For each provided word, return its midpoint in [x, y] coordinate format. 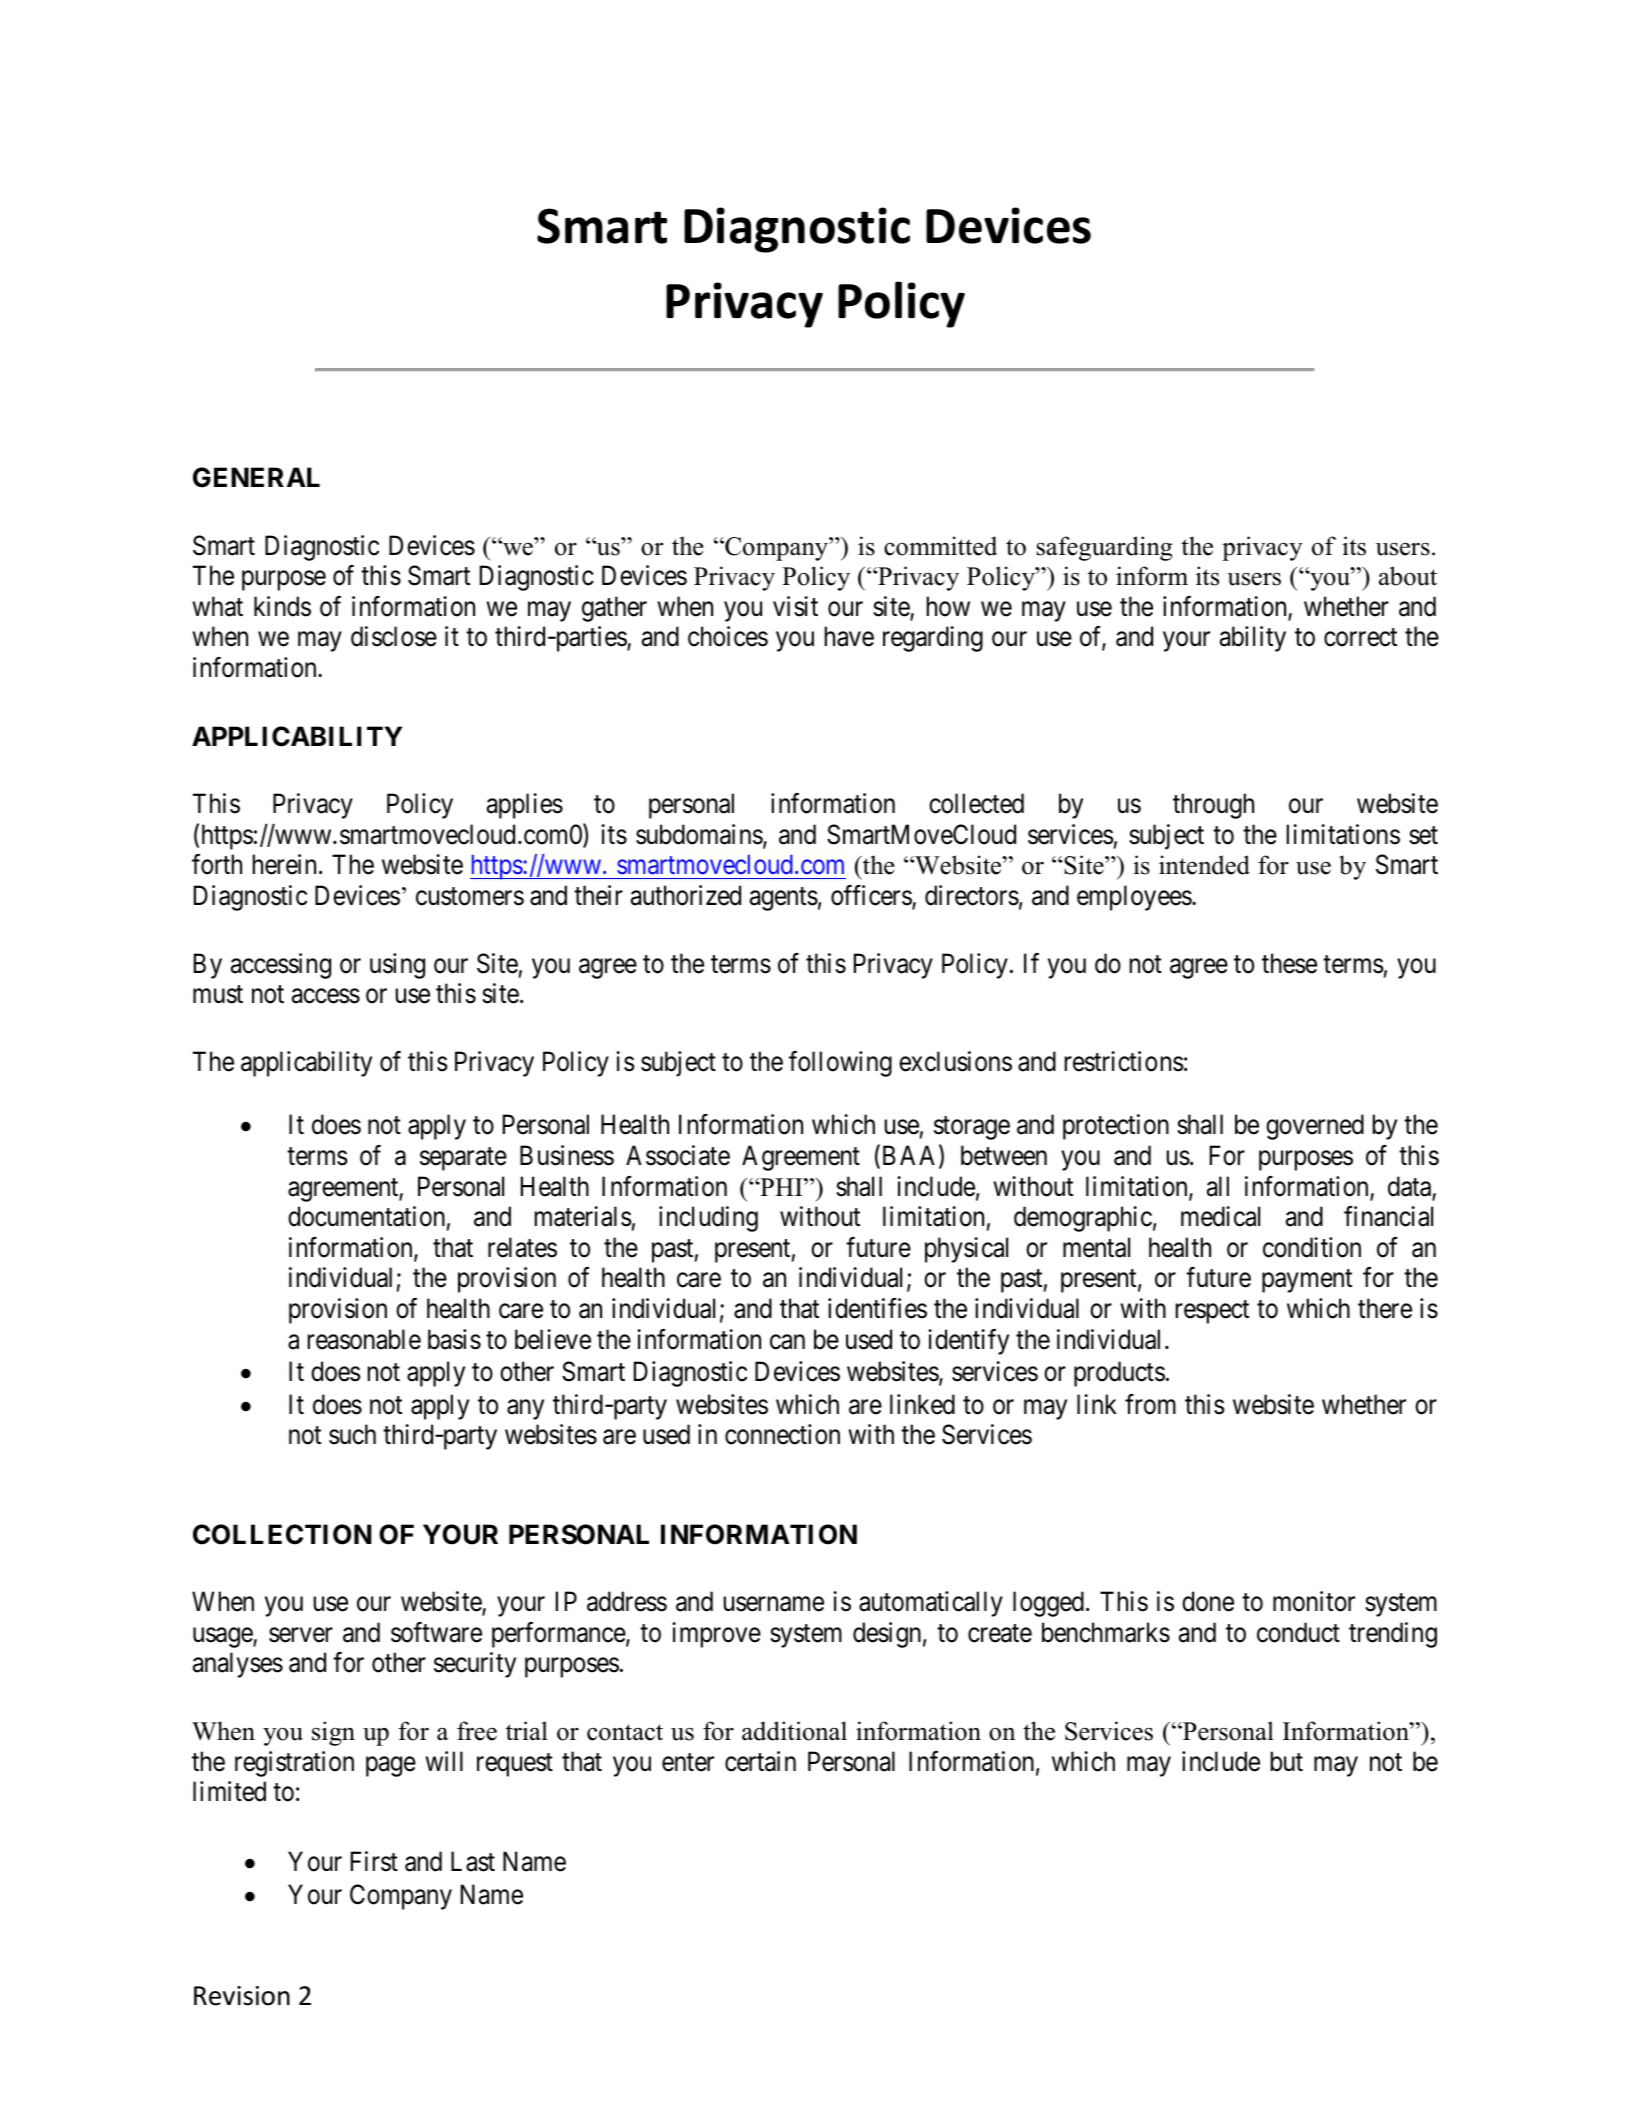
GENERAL [256, 477]
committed [940, 546]
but [1287, 1761]
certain [760, 1761]
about [1408, 576]
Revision [242, 1996]
